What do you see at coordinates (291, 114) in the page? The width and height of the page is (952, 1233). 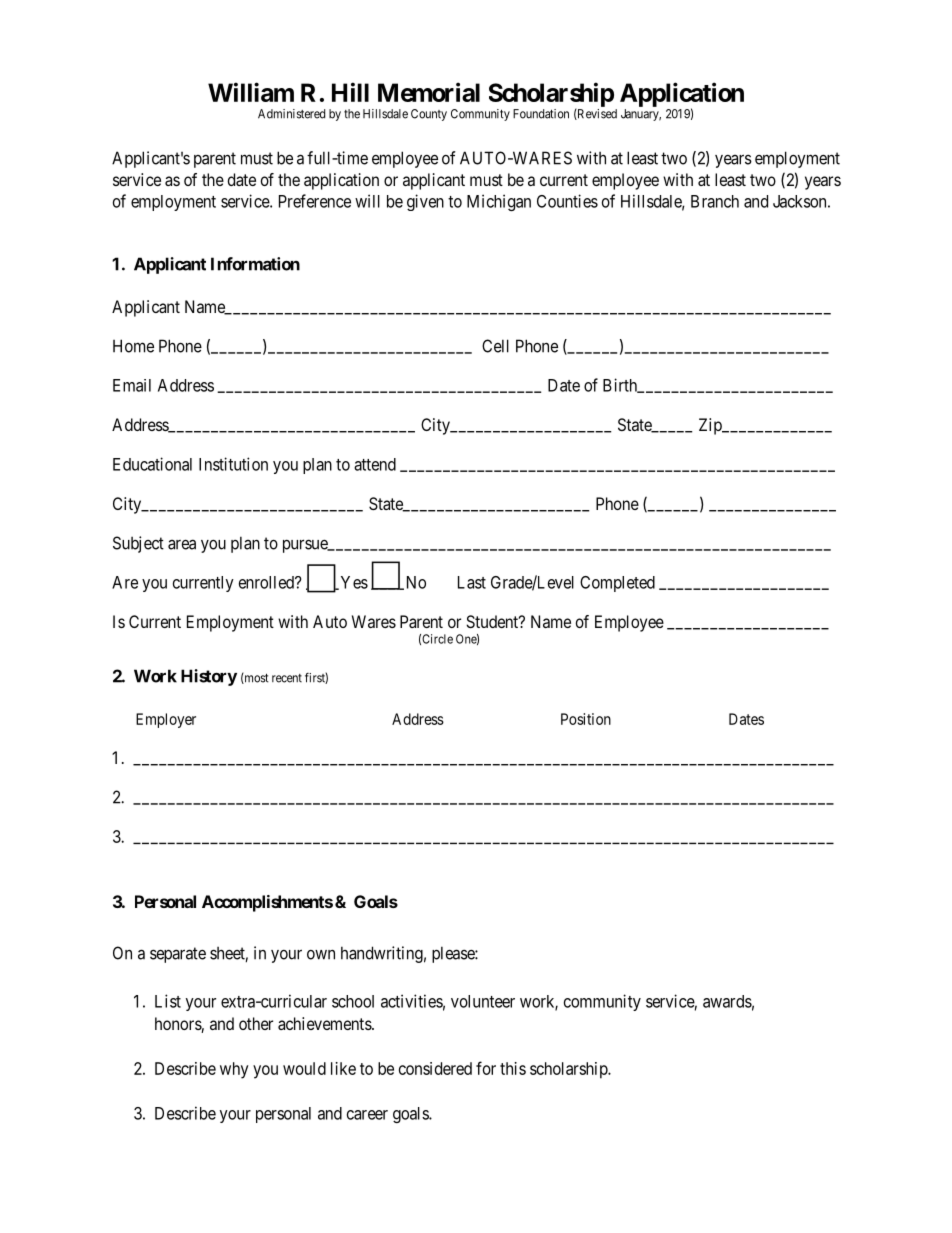 I see `Administered` at bounding box center [291, 114].
